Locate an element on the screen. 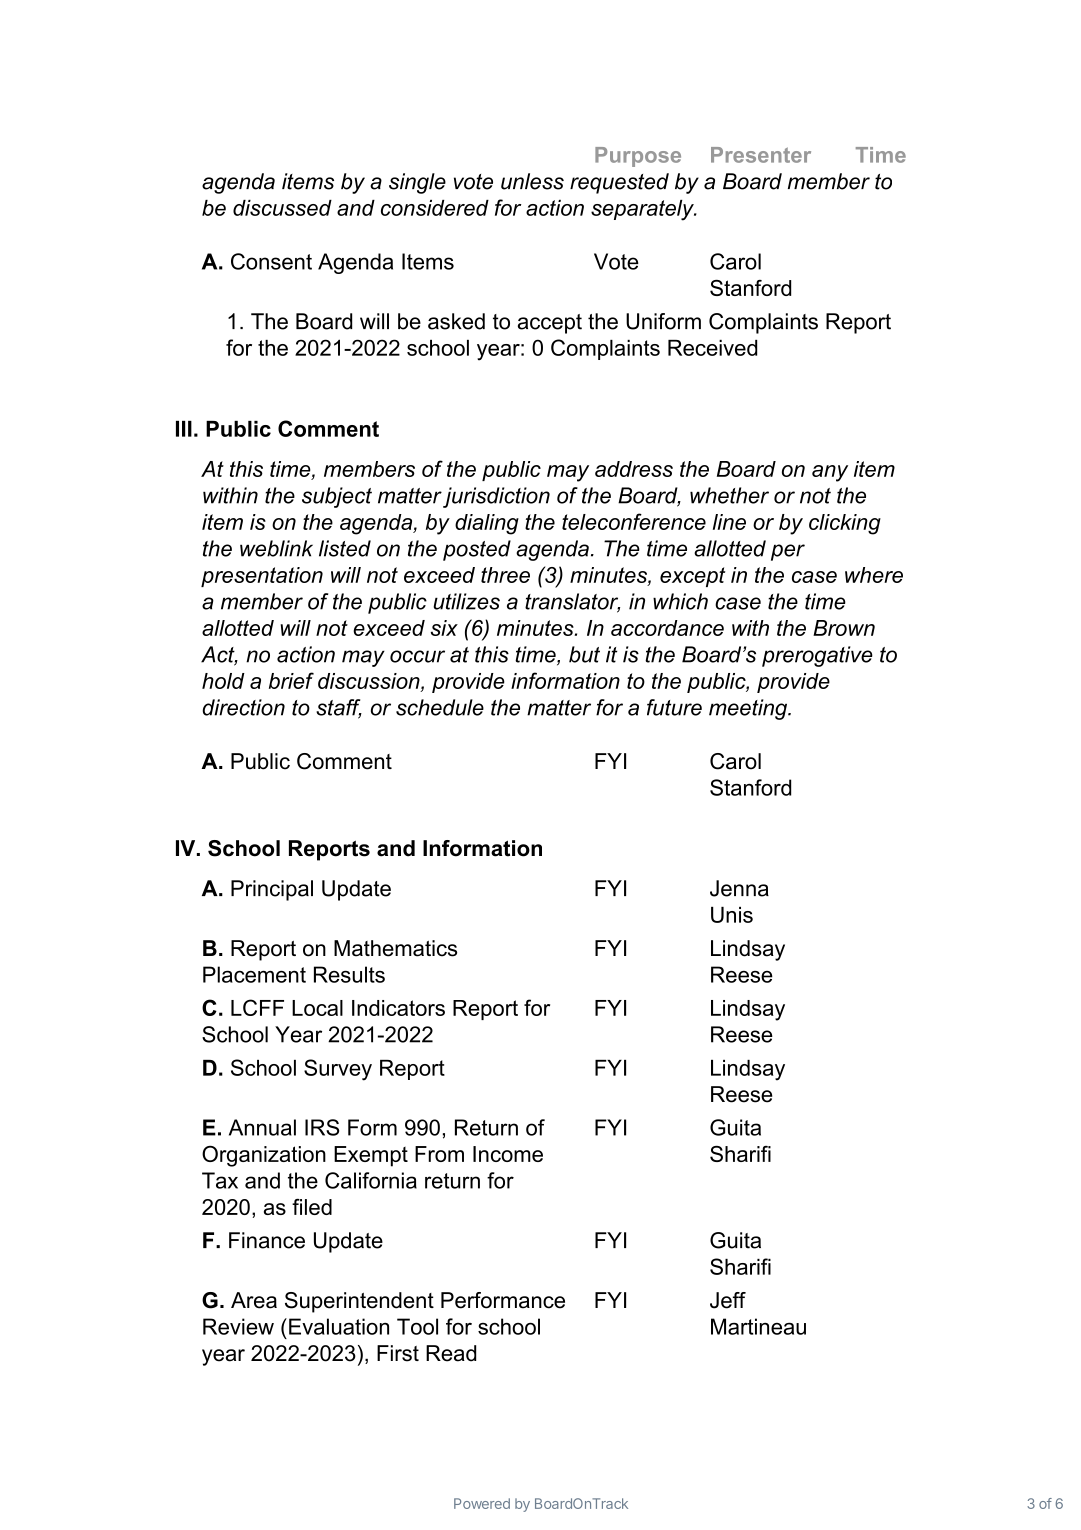 This screenshot has width=1081, height=1530. Martineau is located at coordinates (758, 1326).
